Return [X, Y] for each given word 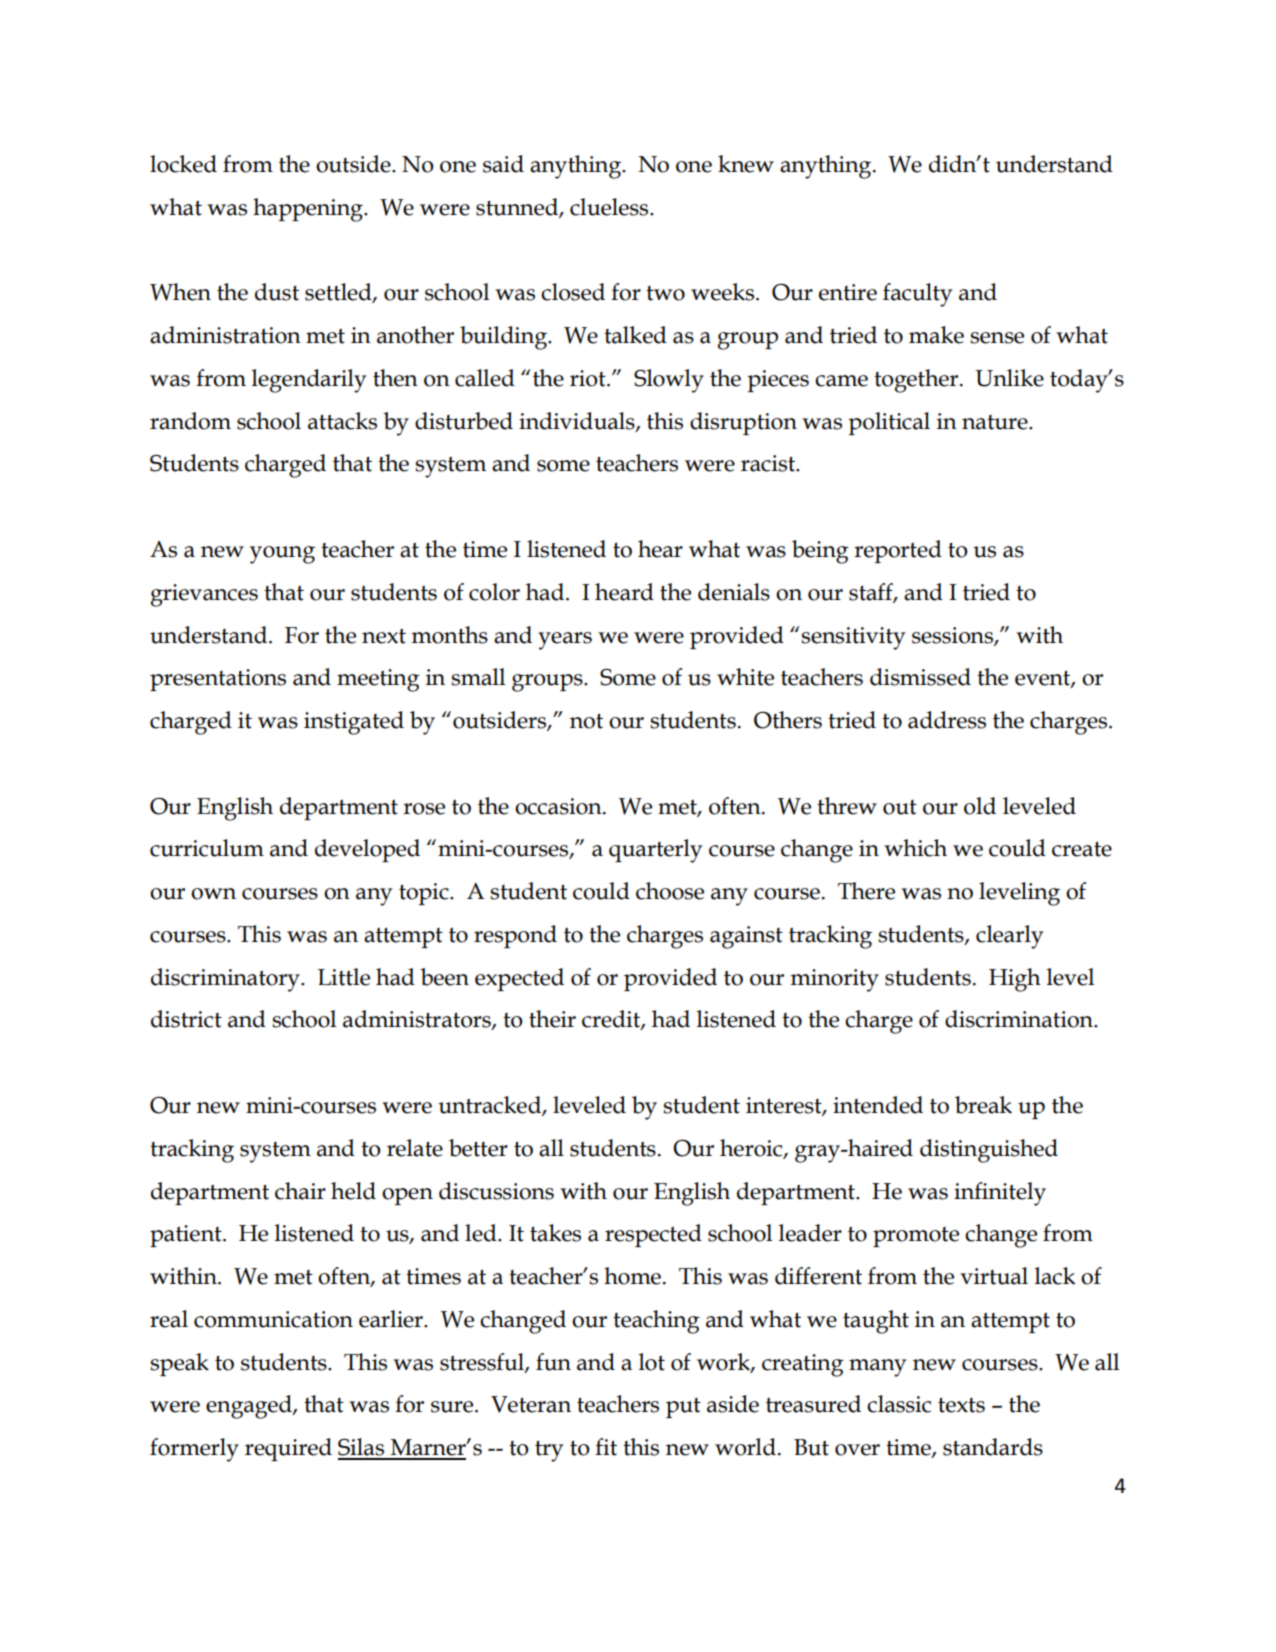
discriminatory [226, 980]
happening [309, 210]
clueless [610, 207]
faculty [917, 295]
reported [898, 551]
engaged [250, 1407]
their [552, 1019]
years [565, 641]
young [282, 555]
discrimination [1020, 1019]
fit [606, 1447]
